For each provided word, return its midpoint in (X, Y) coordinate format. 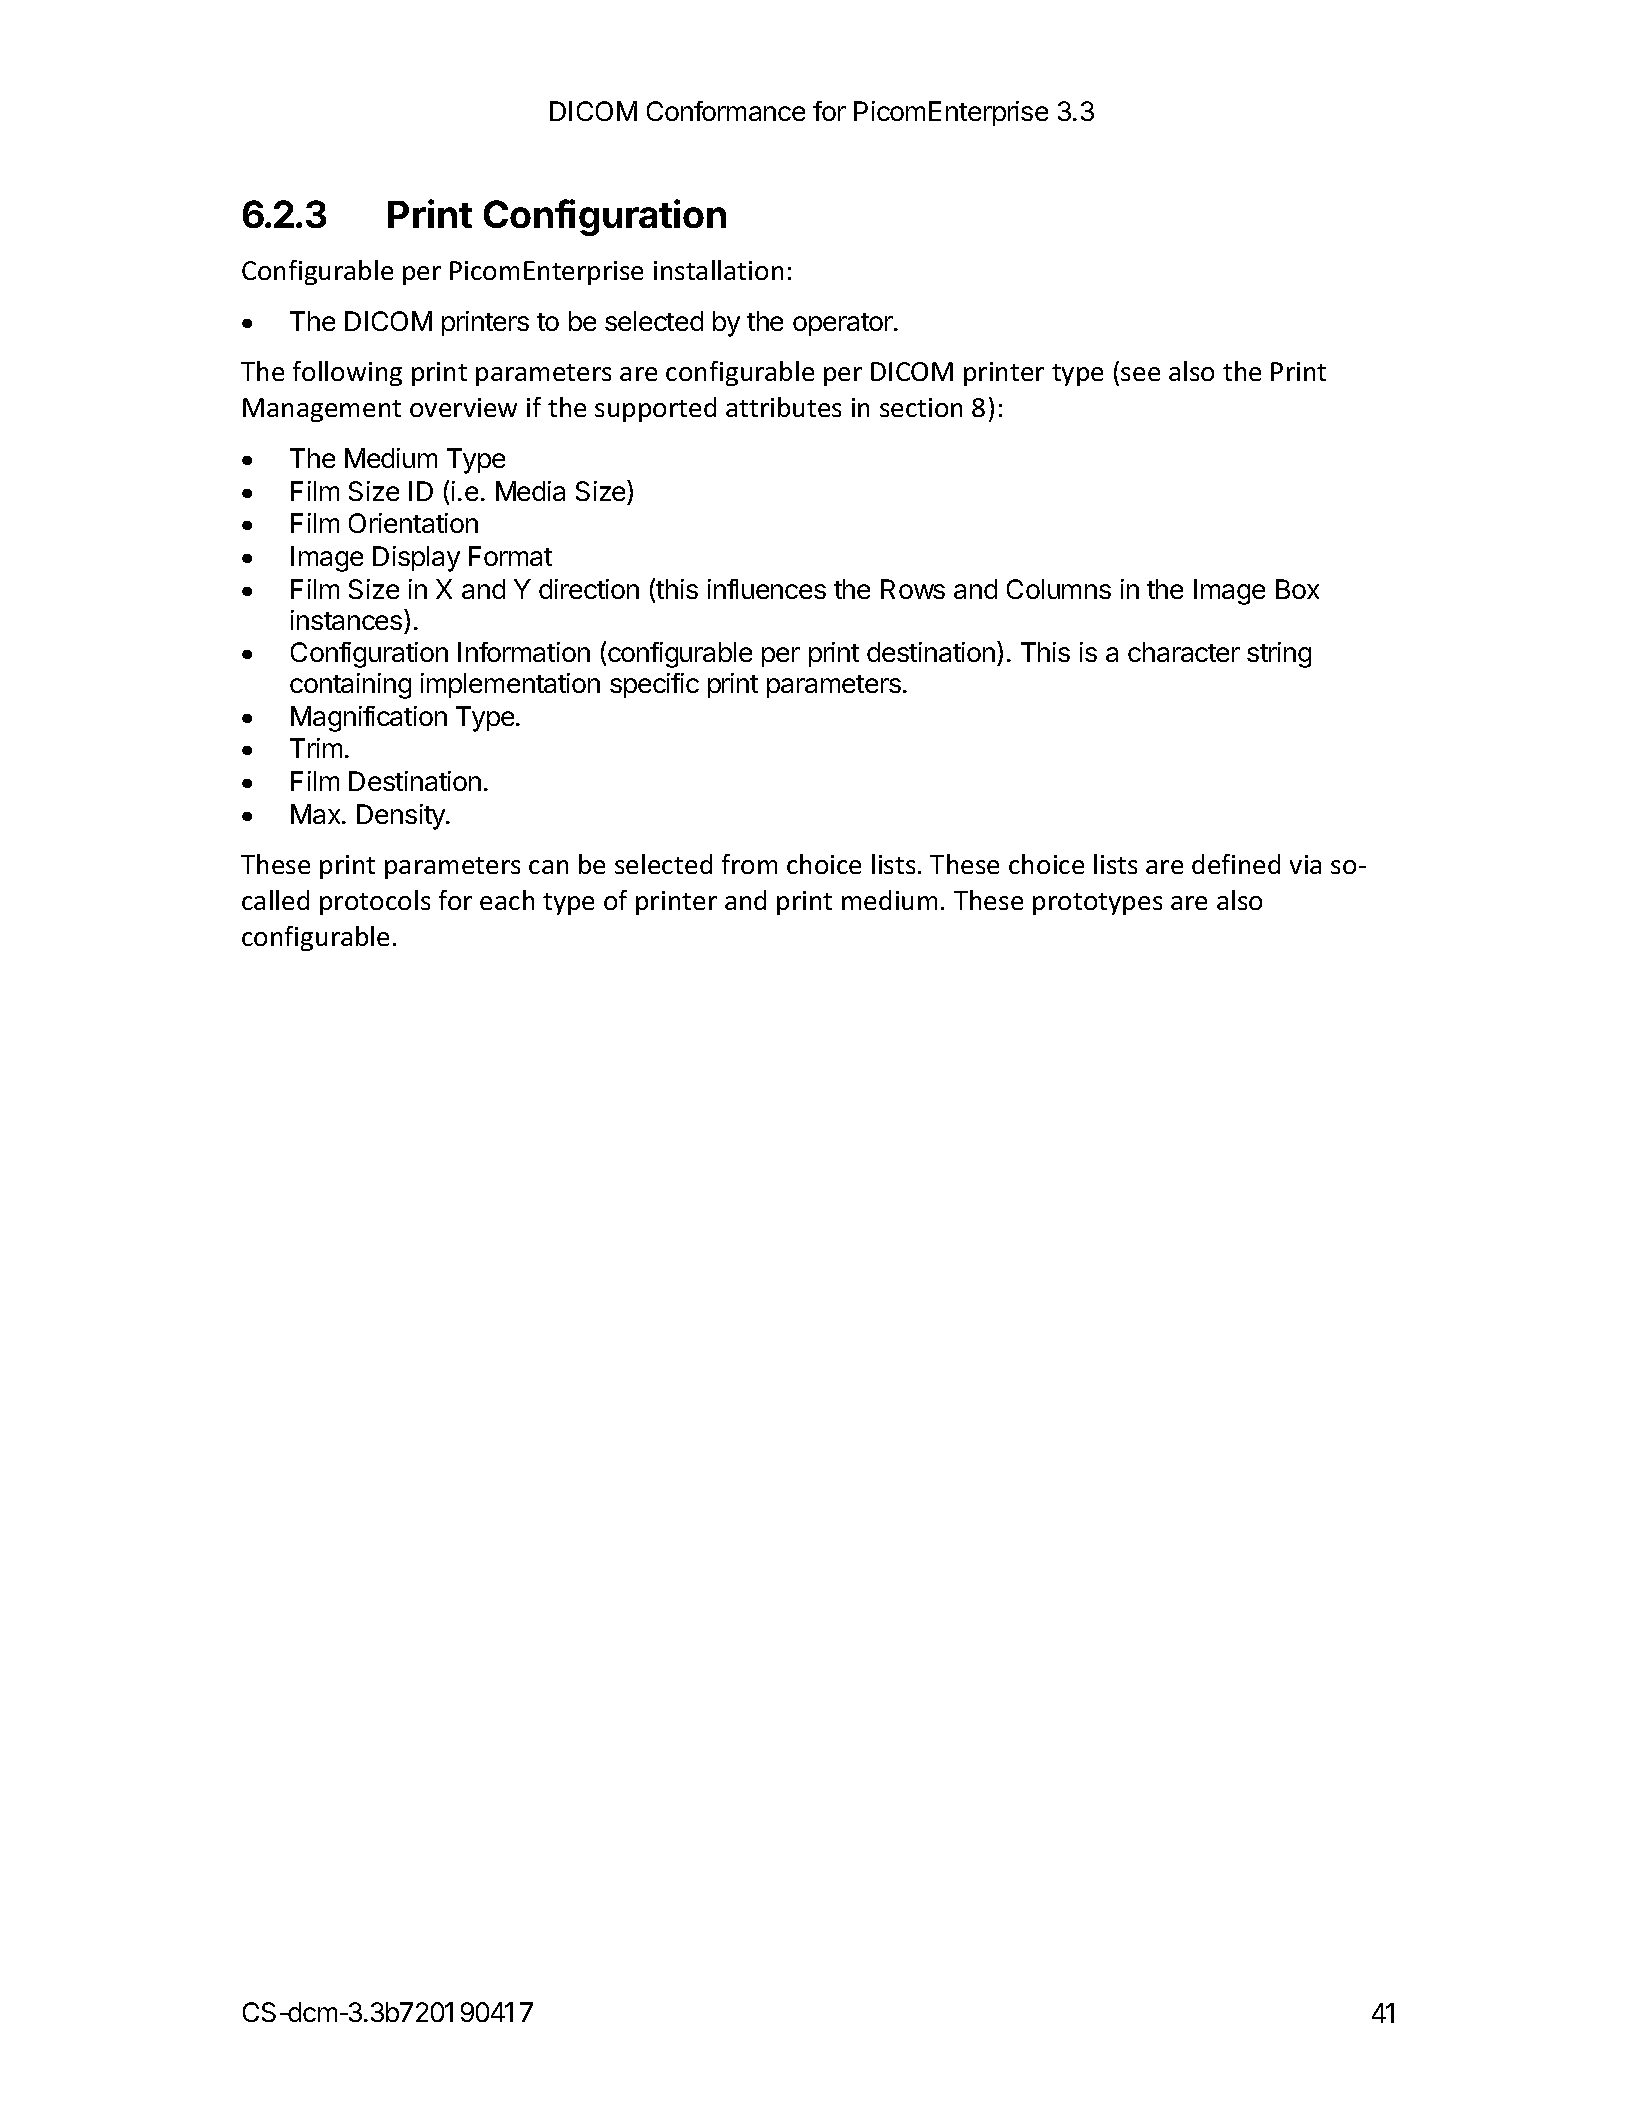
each (507, 900)
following (347, 373)
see (1140, 374)
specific (654, 685)
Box (1297, 589)
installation (718, 270)
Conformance (726, 111)
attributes (783, 407)
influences (767, 589)
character (1184, 652)
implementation (510, 685)
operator (844, 324)
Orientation (413, 523)
